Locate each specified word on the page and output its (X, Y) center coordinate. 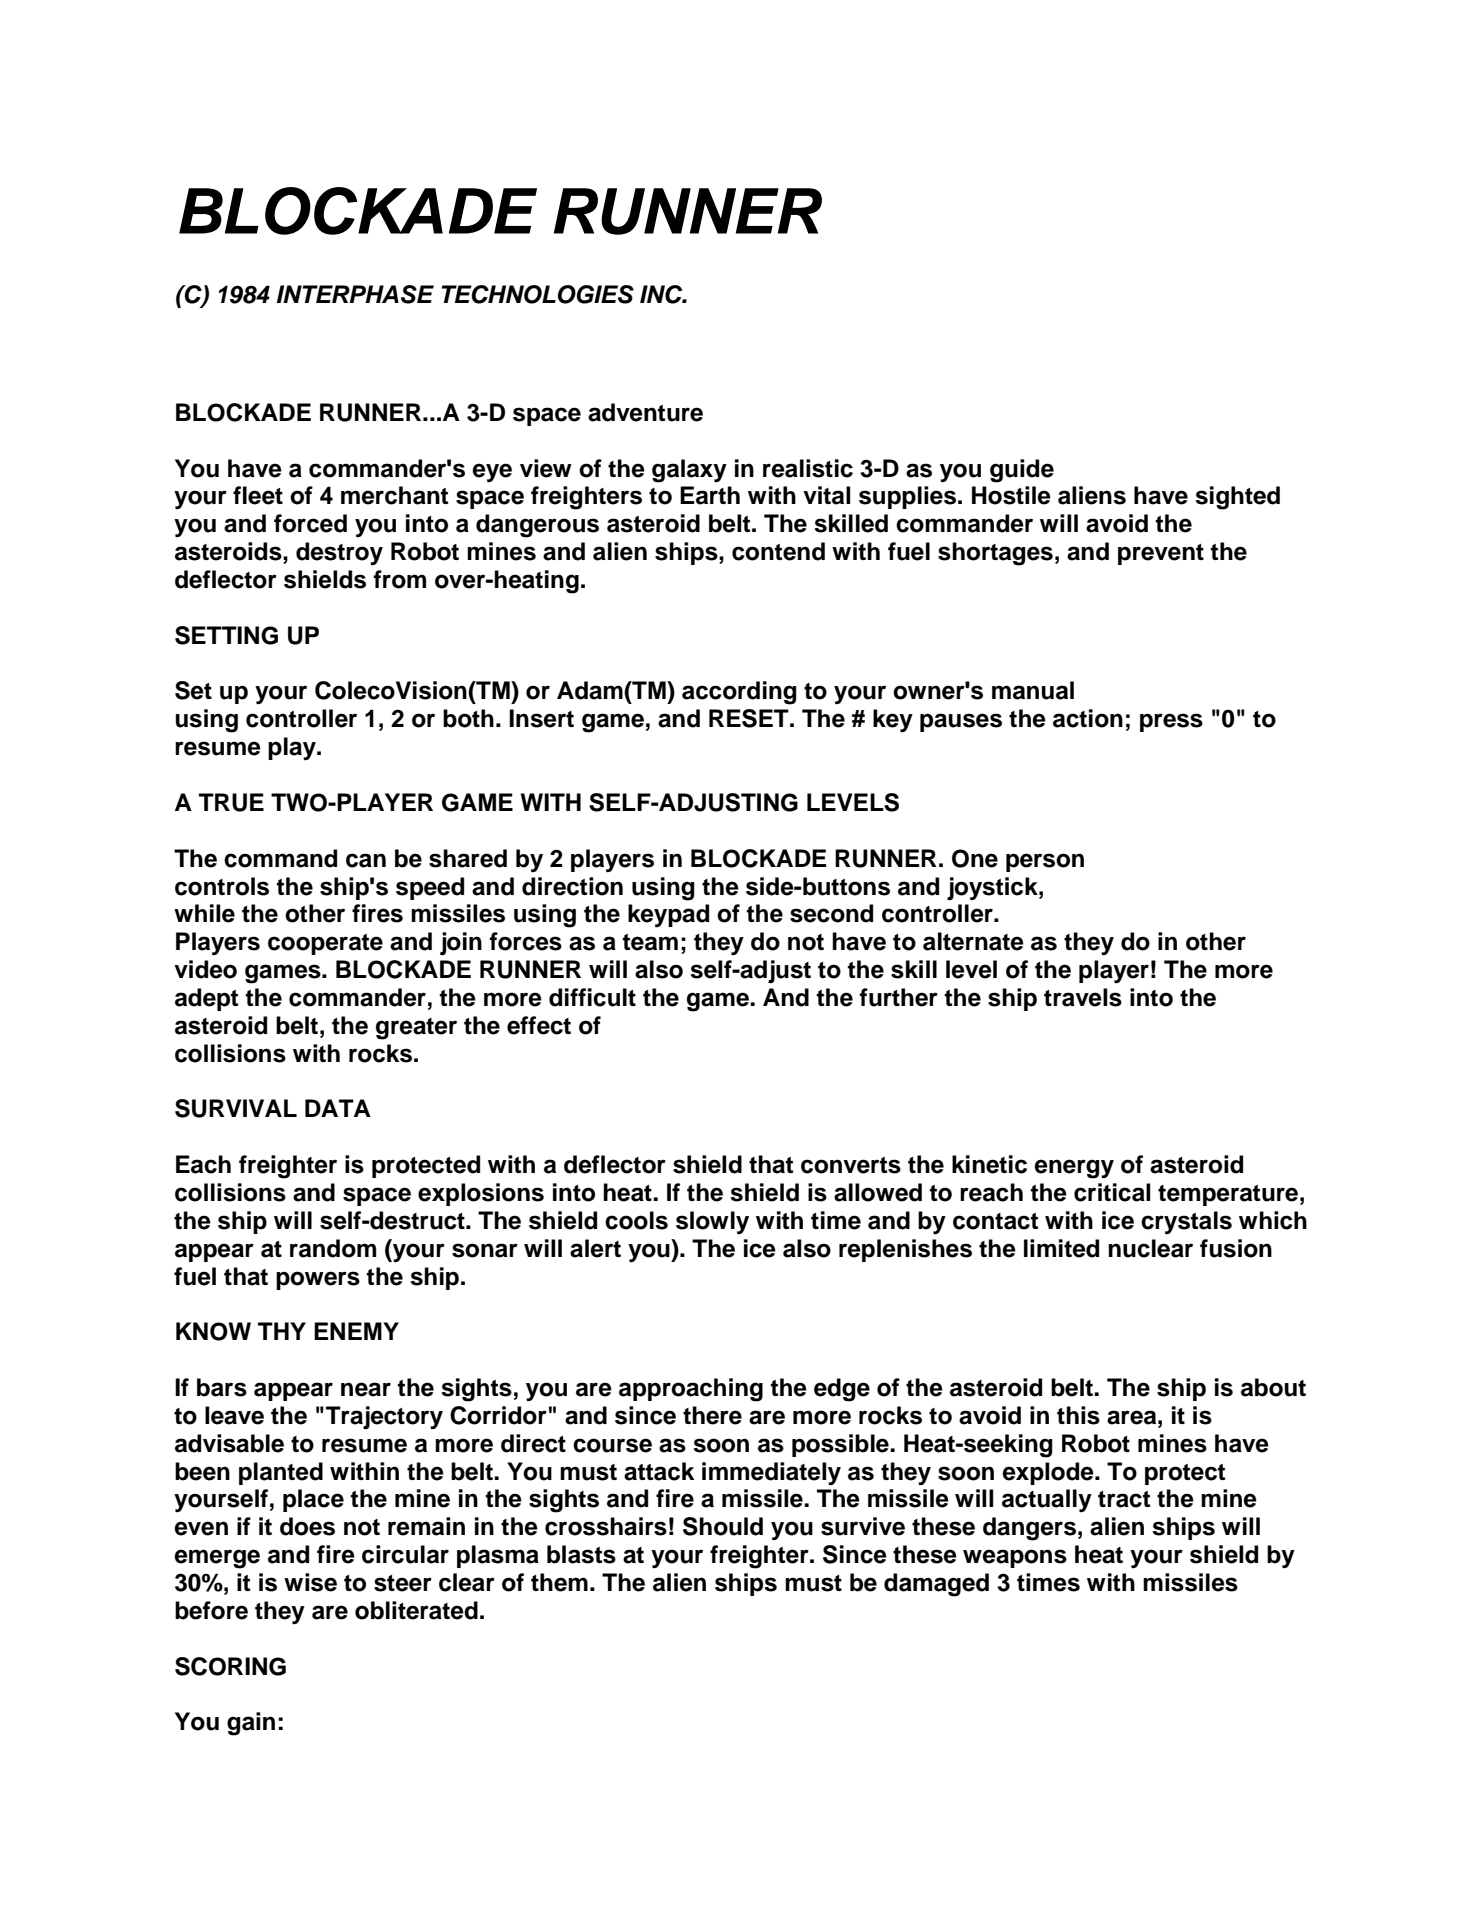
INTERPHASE (355, 294)
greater (416, 1029)
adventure (645, 412)
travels (1083, 997)
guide (1022, 471)
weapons (1015, 1558)
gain (251, 1724)
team (650, 942)
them (559, 1582)
